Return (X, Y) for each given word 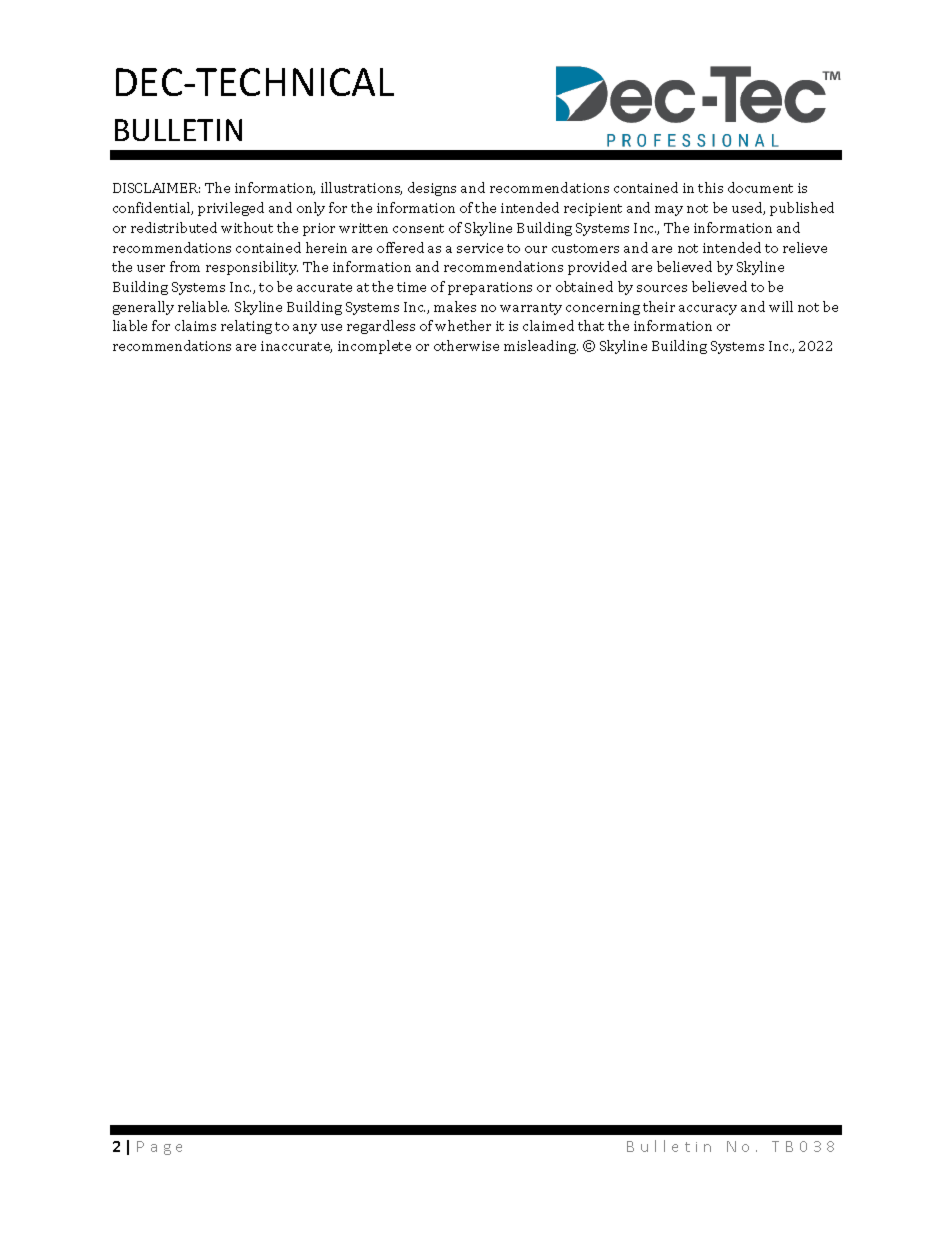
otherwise (466, 345)
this (710, 187)
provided (597, 268)
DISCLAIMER (156, 188)
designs (432, 189)
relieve (805, 247)
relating (246, 327)
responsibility (252, 268)
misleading (541, 347)
